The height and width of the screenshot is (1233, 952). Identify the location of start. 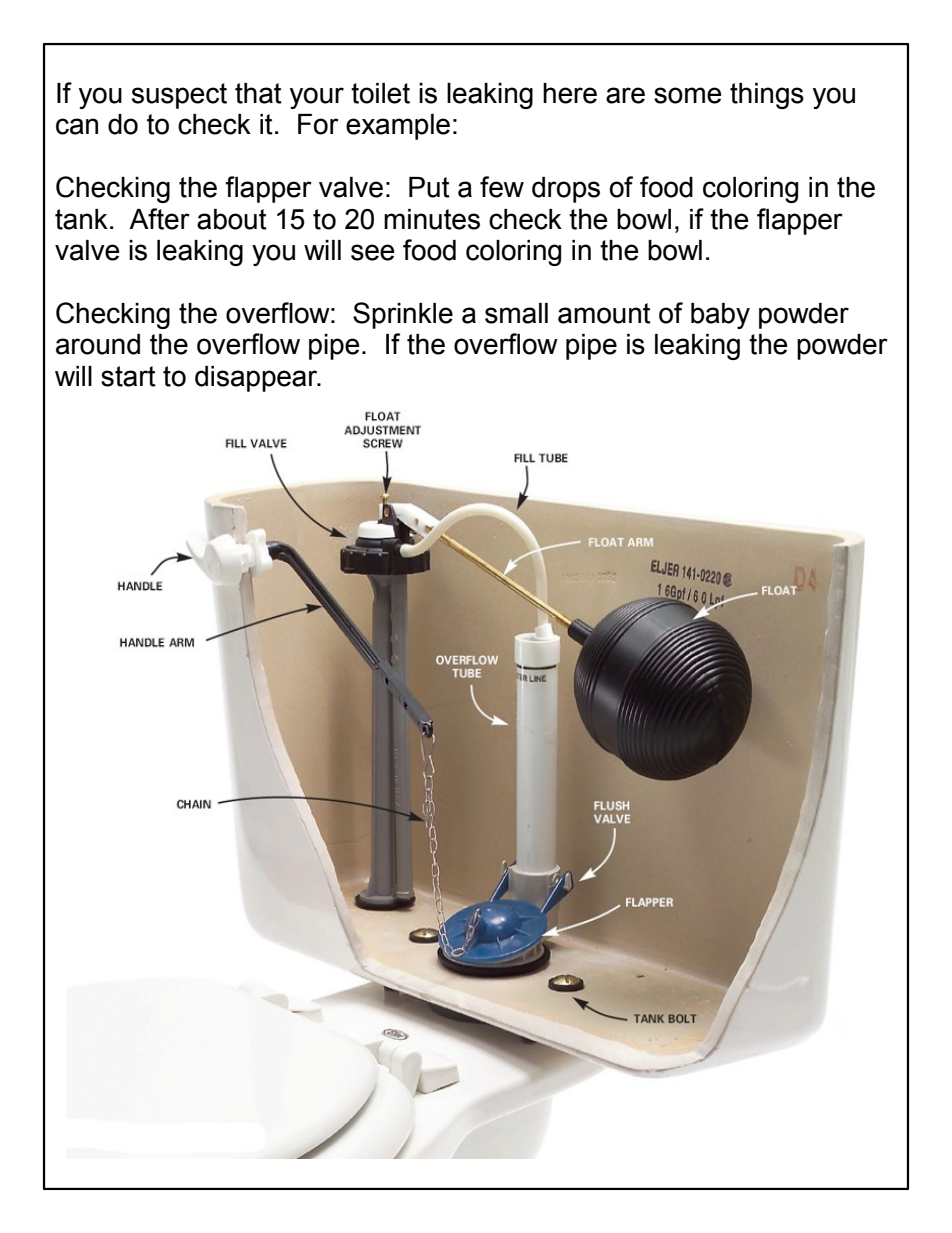
(128, 376).
